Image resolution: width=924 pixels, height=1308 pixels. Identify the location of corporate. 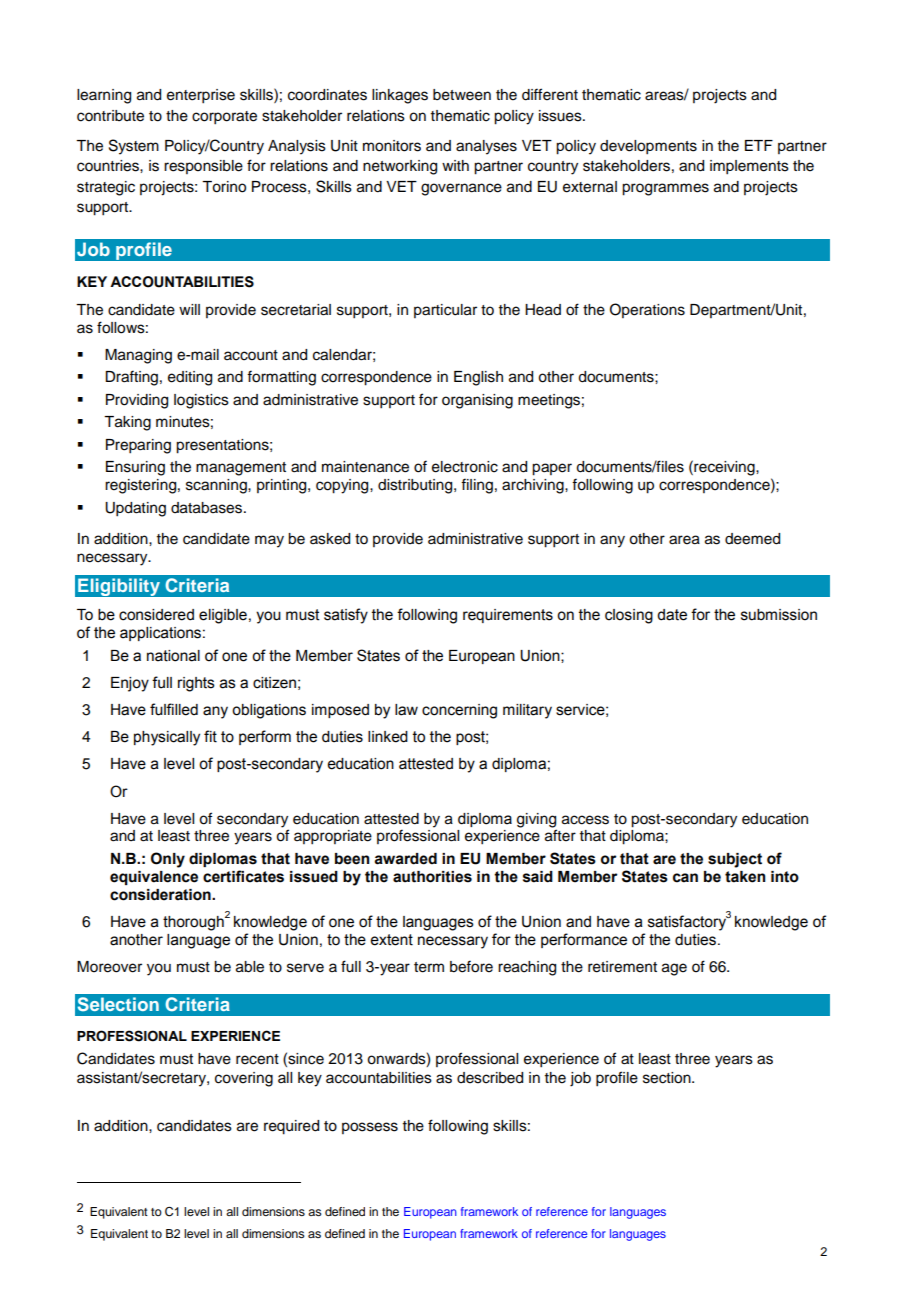
(224, 118).
